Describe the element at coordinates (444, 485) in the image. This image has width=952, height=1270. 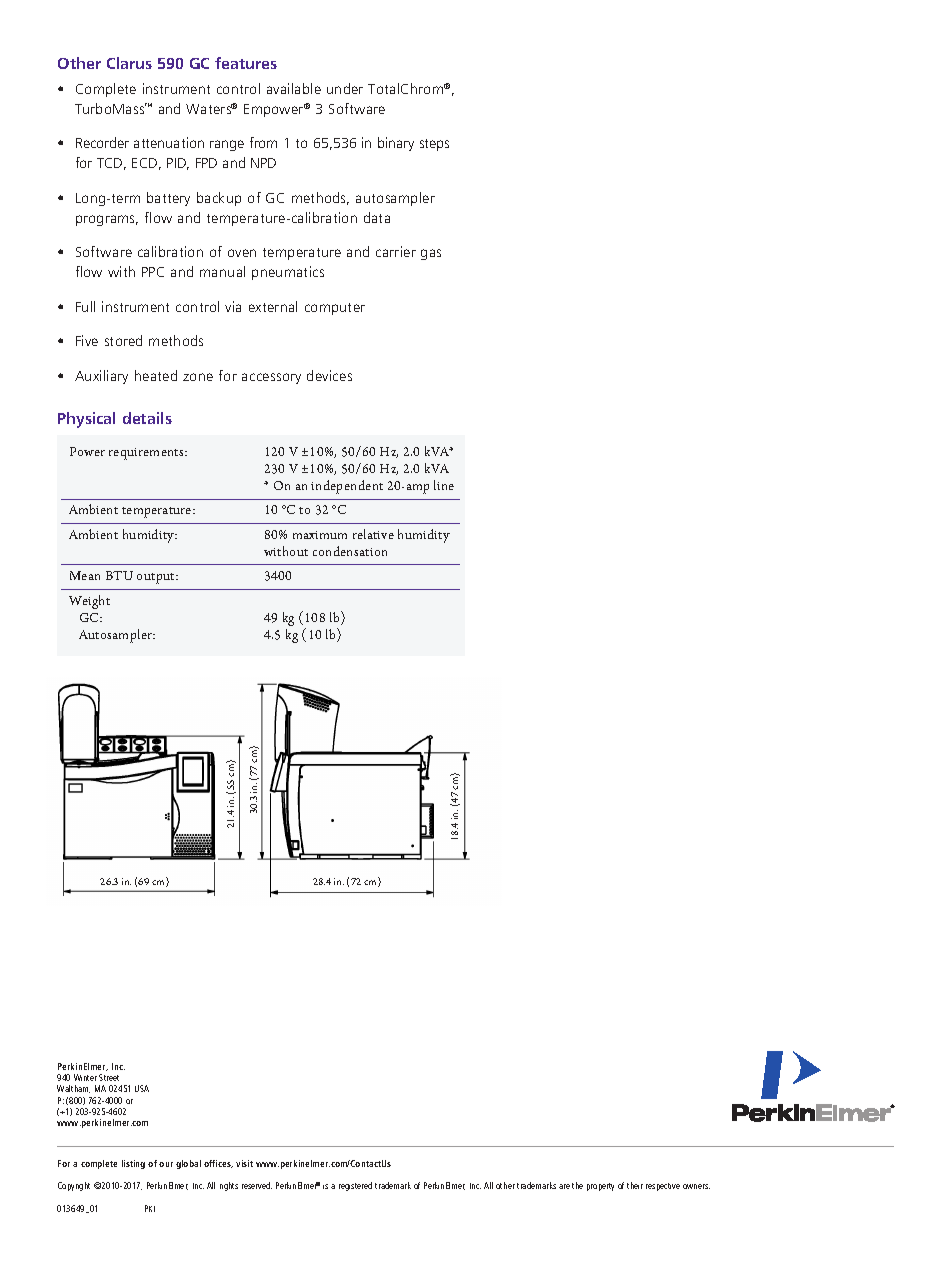
I see `line` at that location.
